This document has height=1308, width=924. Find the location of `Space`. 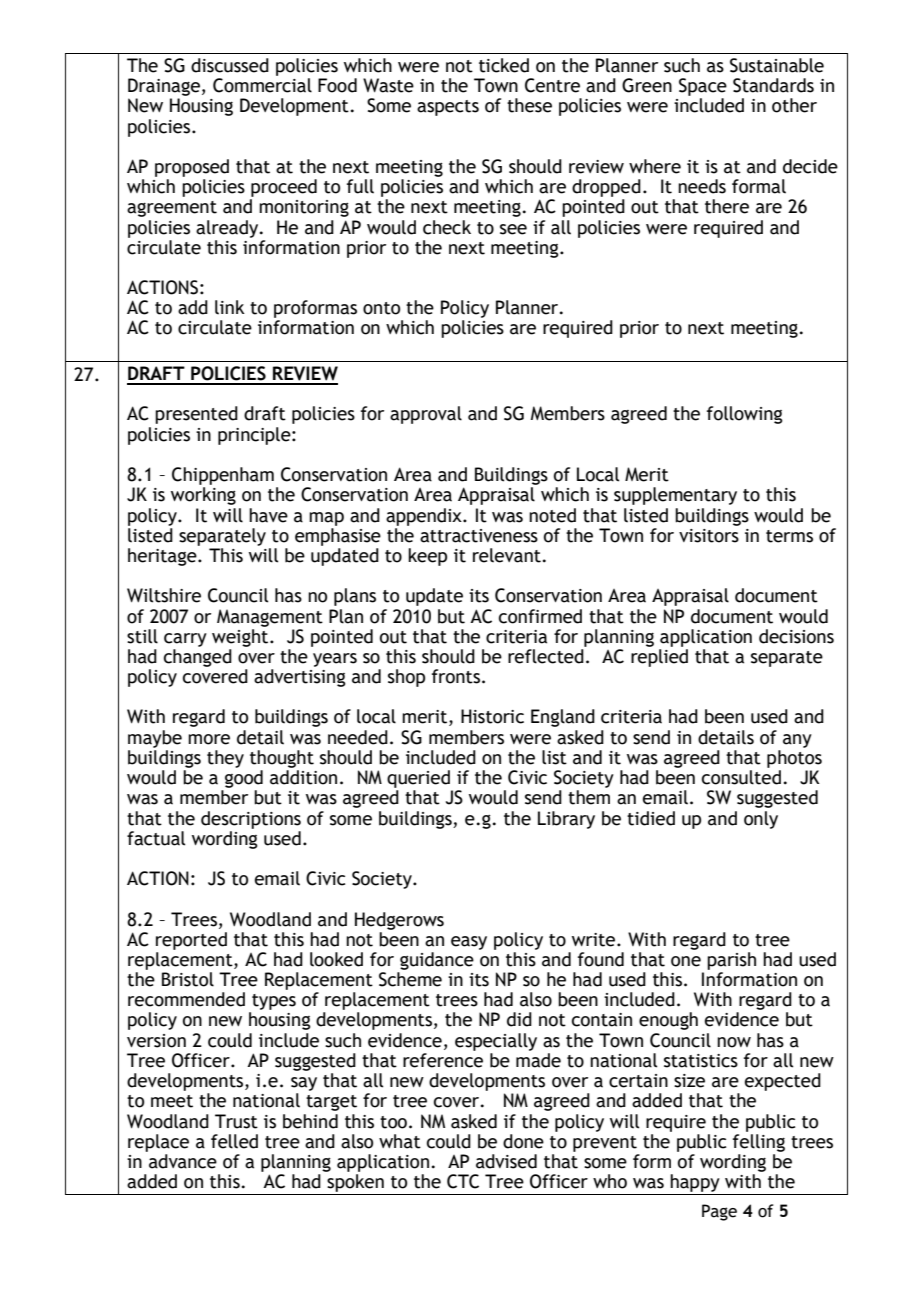

Space is located at coordinates (703, 87).
